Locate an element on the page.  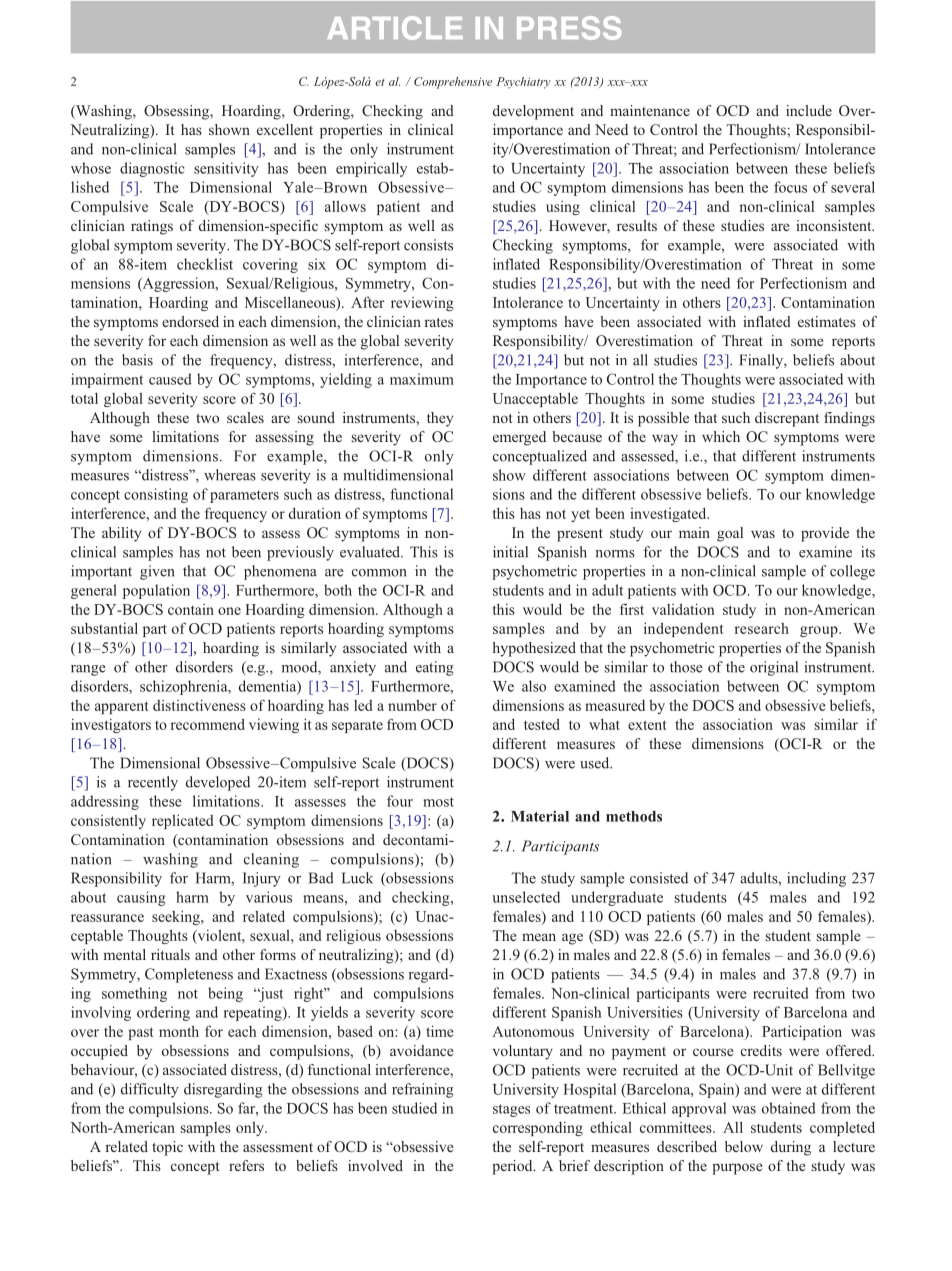
Comprehensive is located at coordinates (453, 83).
